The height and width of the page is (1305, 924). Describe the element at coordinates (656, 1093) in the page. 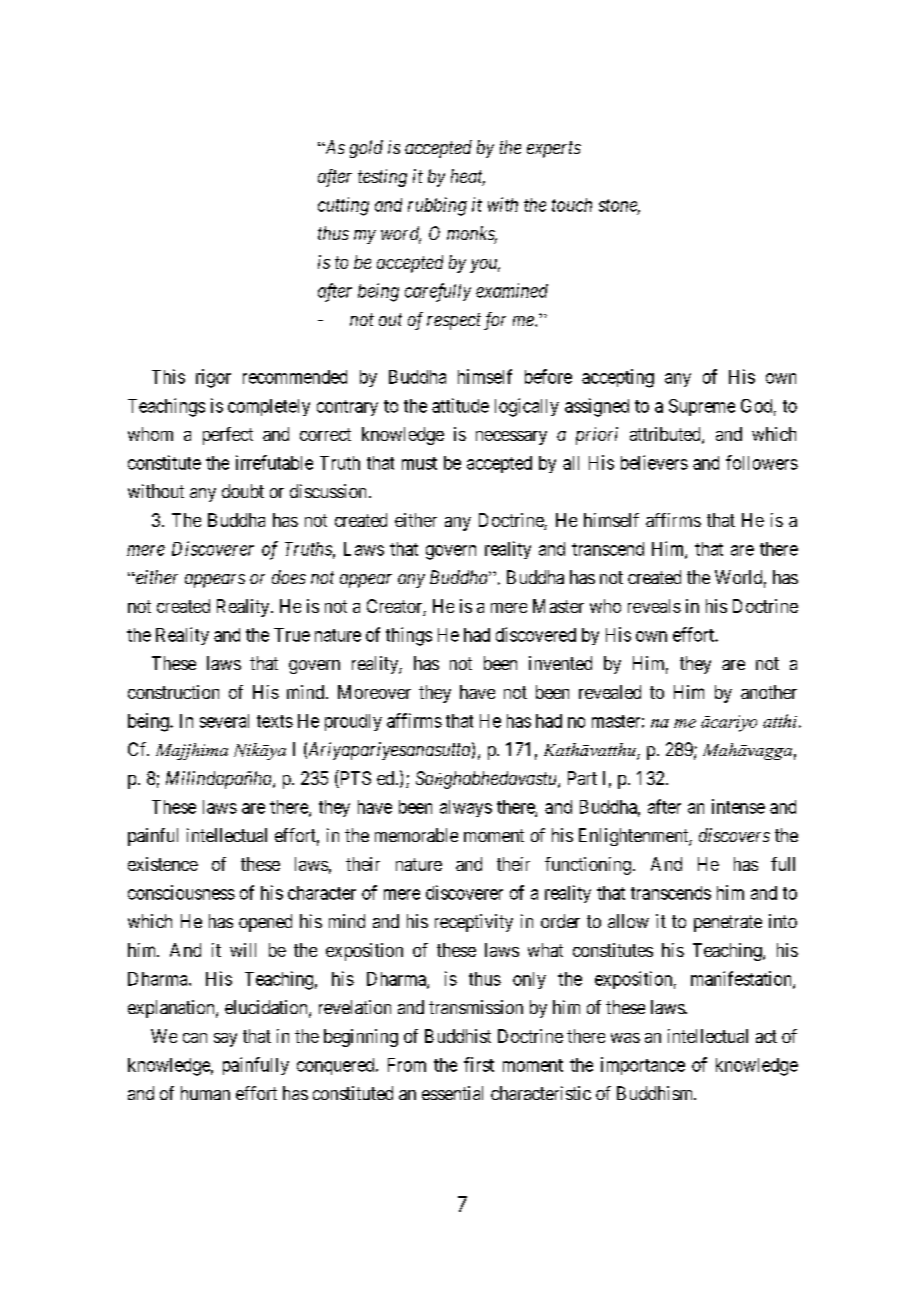

I see `Buddhism` at that location.
